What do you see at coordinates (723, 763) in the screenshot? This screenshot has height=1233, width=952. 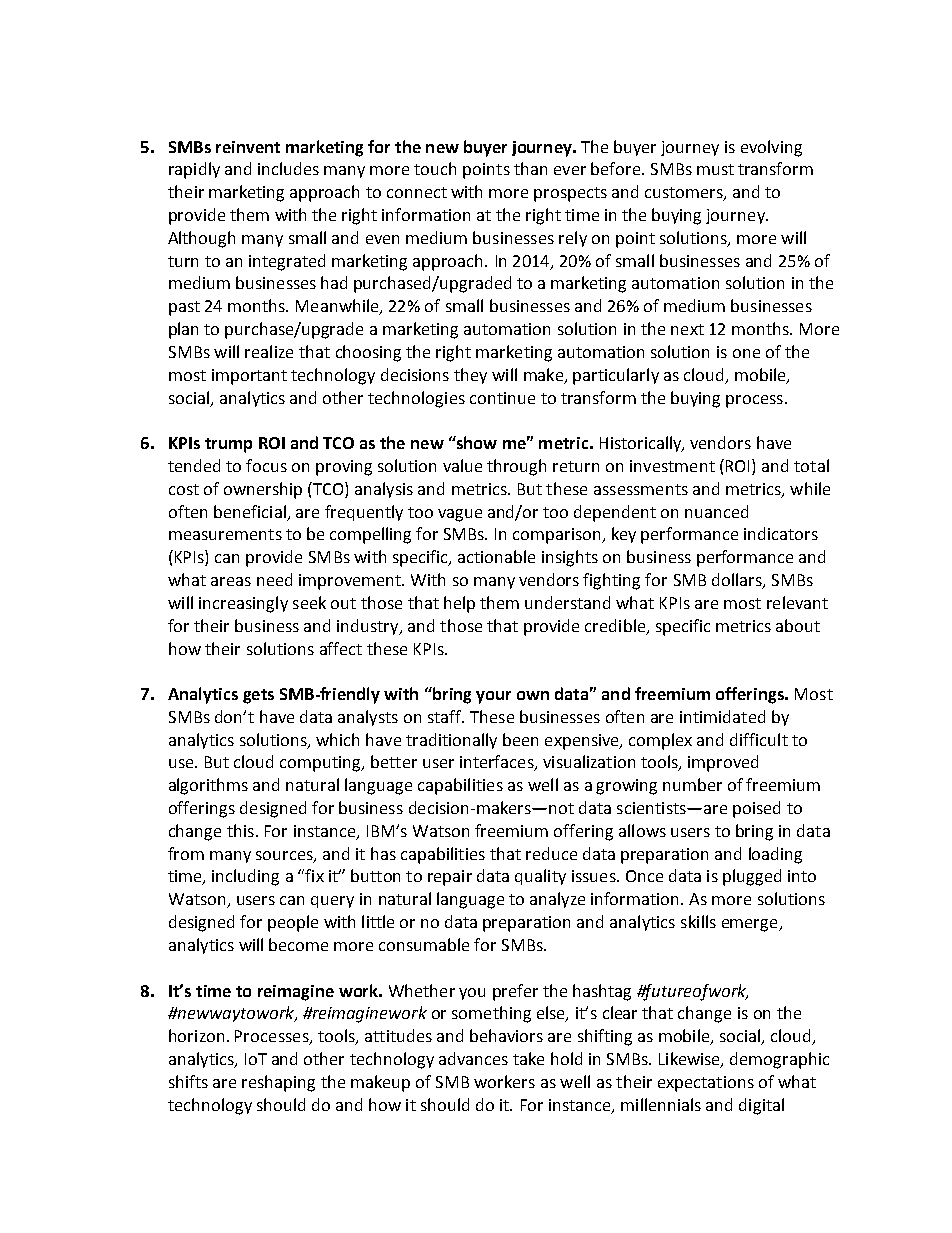 I see `improved` at bounding box center [723, 763].
